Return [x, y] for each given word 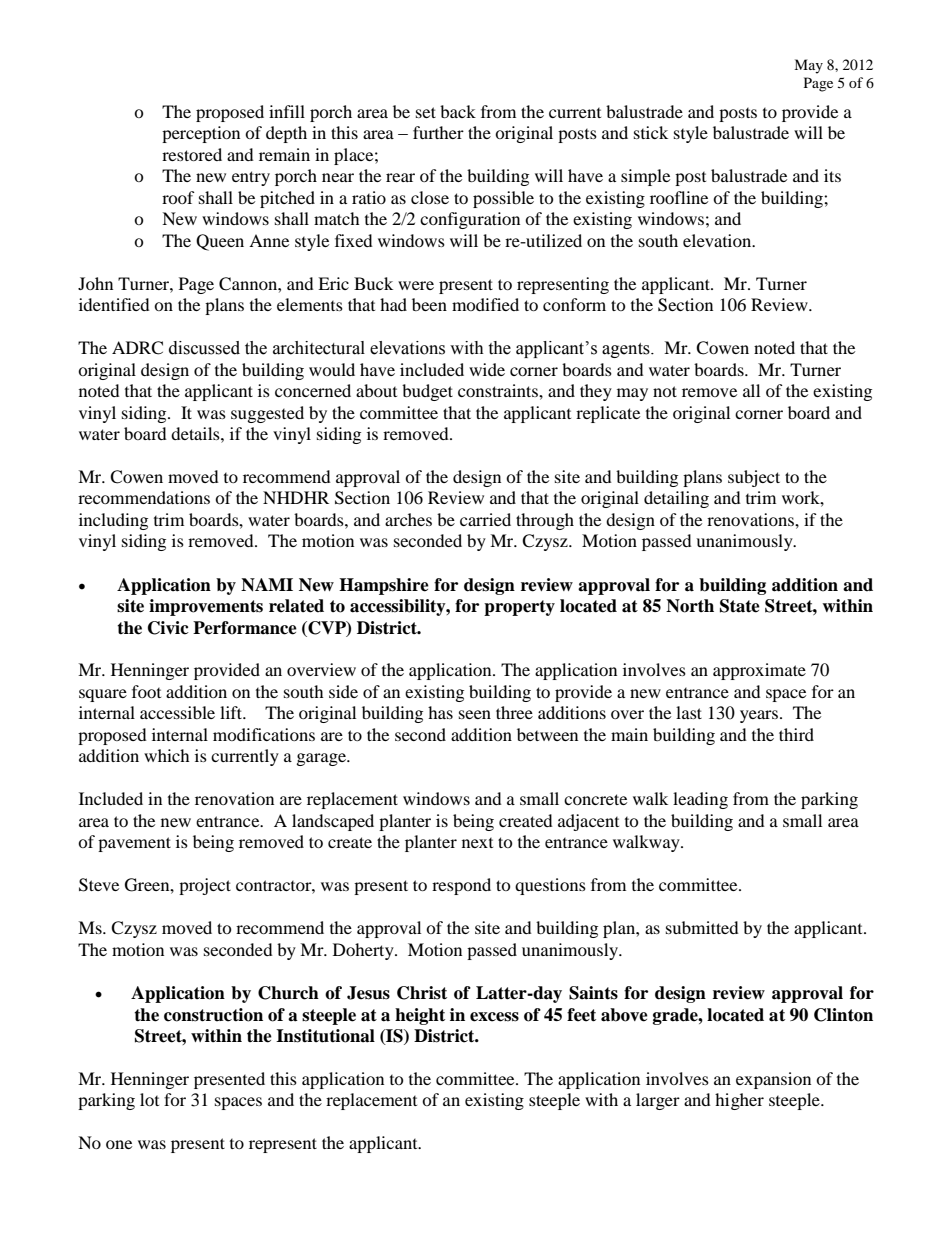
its [832, 175]
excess [494, 1017]
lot [149, 1099]
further [438, 132]
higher [739, 1101]
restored [192, 154]
